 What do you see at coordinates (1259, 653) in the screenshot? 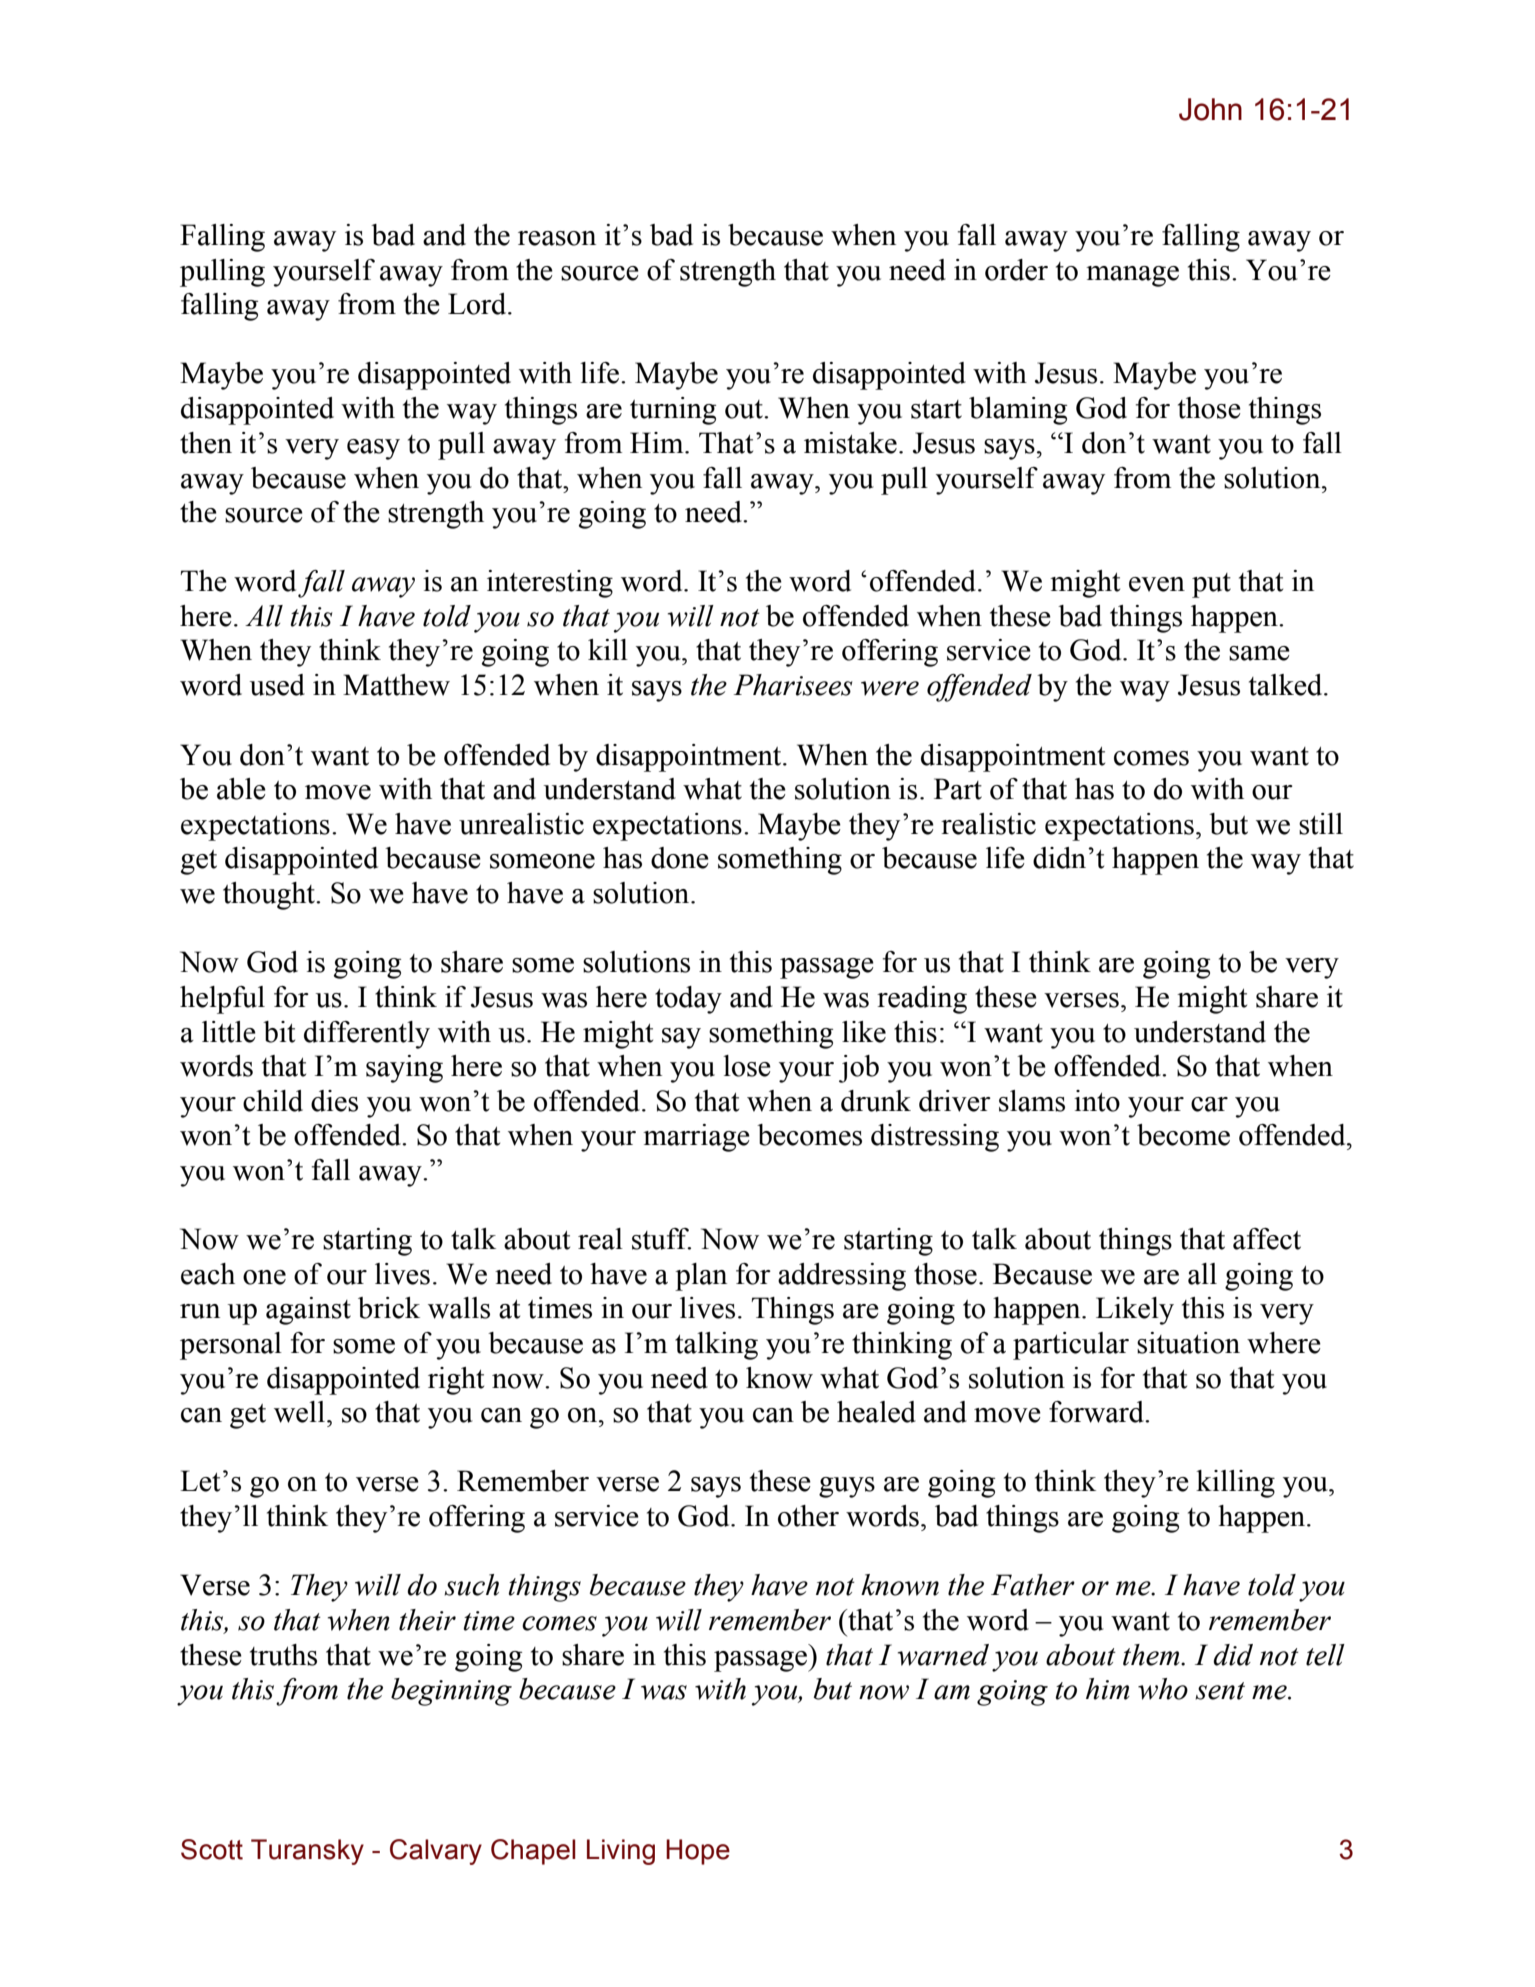
I see `same` at bounding box center [1259, 653].
